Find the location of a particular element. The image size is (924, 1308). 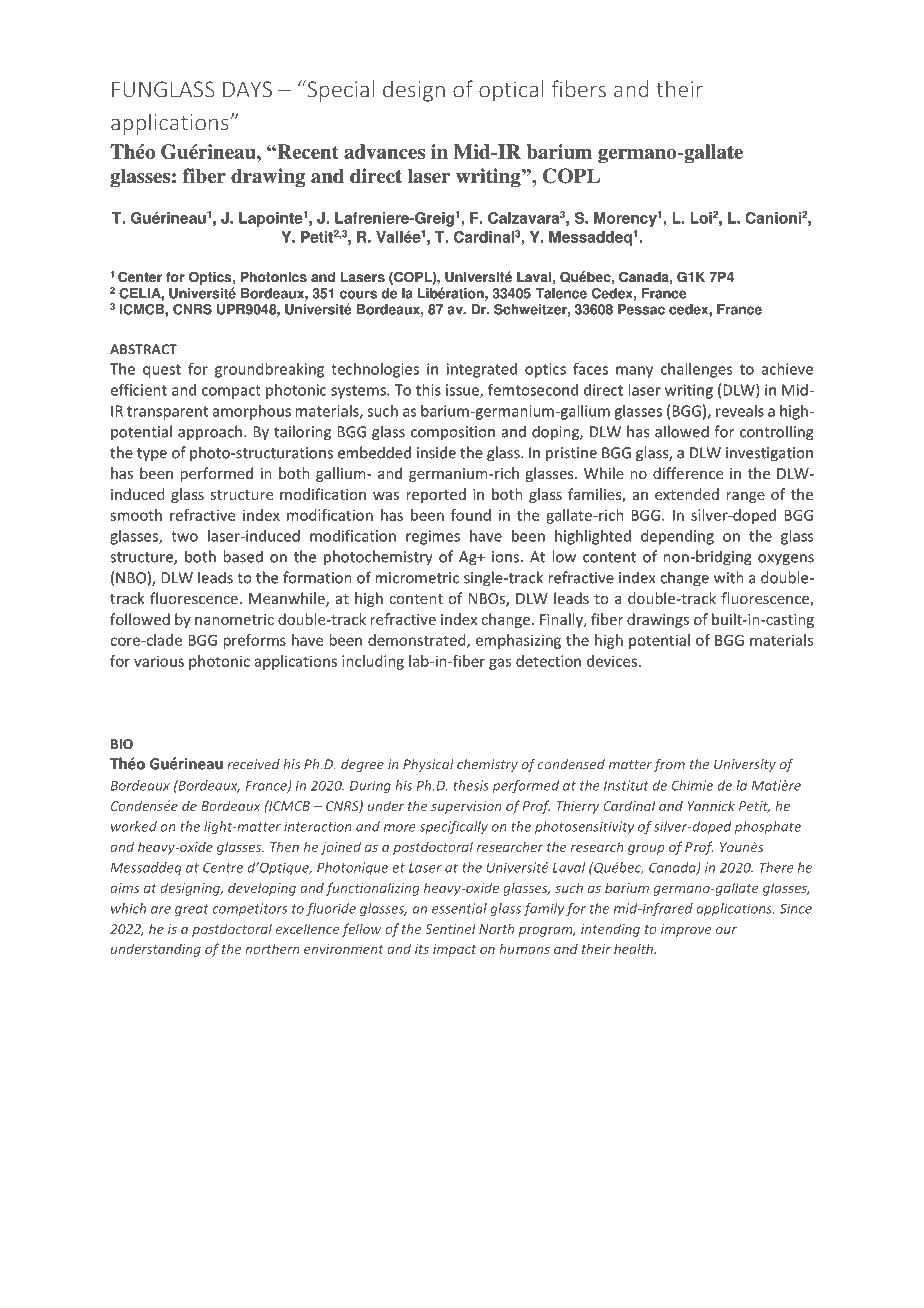

optical is located at coordinates (511, 91).
